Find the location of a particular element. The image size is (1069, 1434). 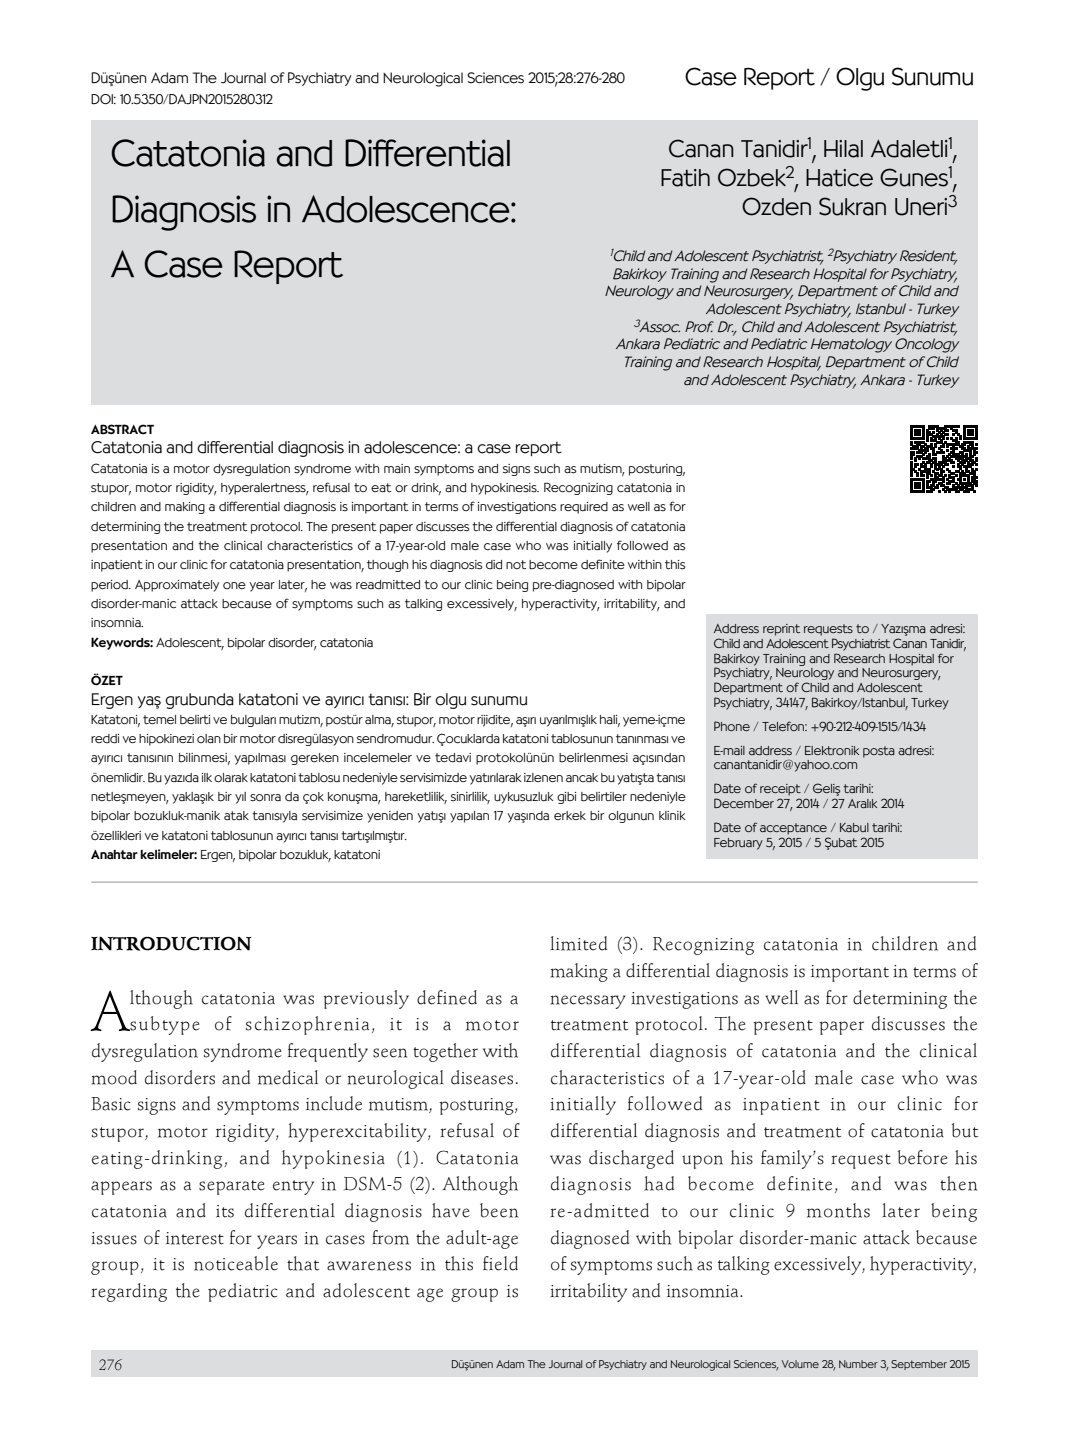

reprint is located at coordinates (781, 630).
